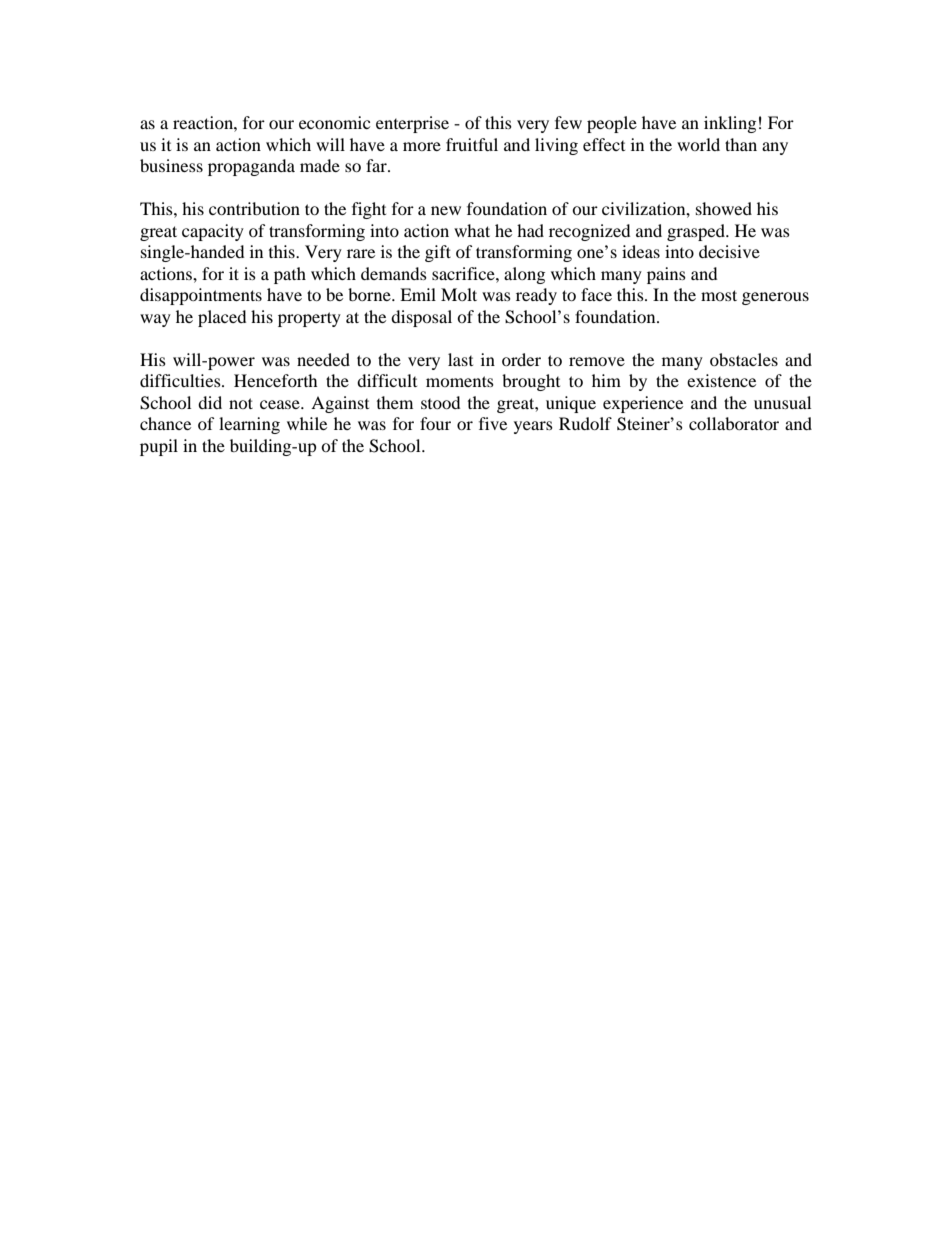  I want to click on five, so click(493, 423).
